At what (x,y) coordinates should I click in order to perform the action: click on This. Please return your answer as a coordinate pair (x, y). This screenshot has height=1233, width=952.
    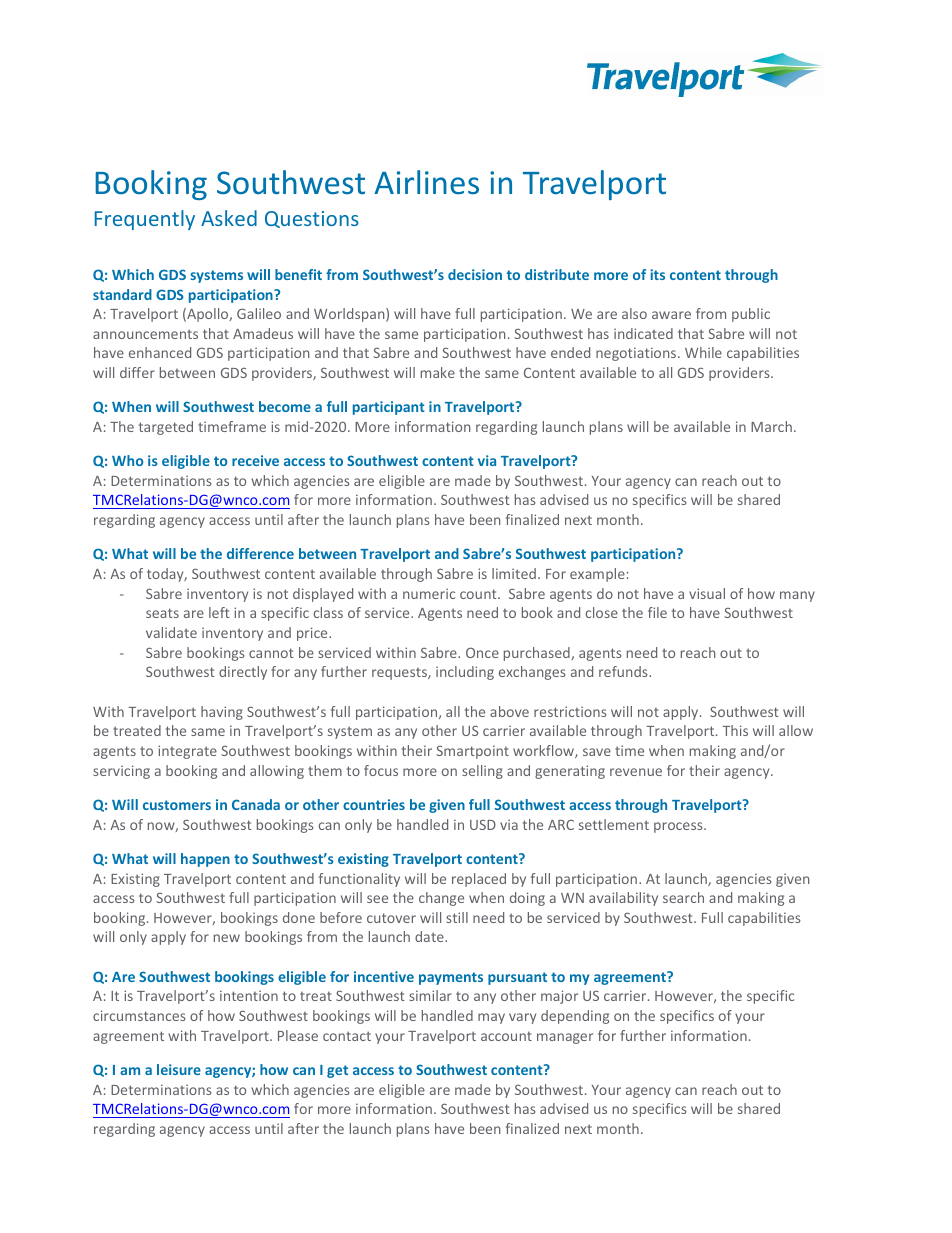
    Looking at the image, I should click on (735, 730).
